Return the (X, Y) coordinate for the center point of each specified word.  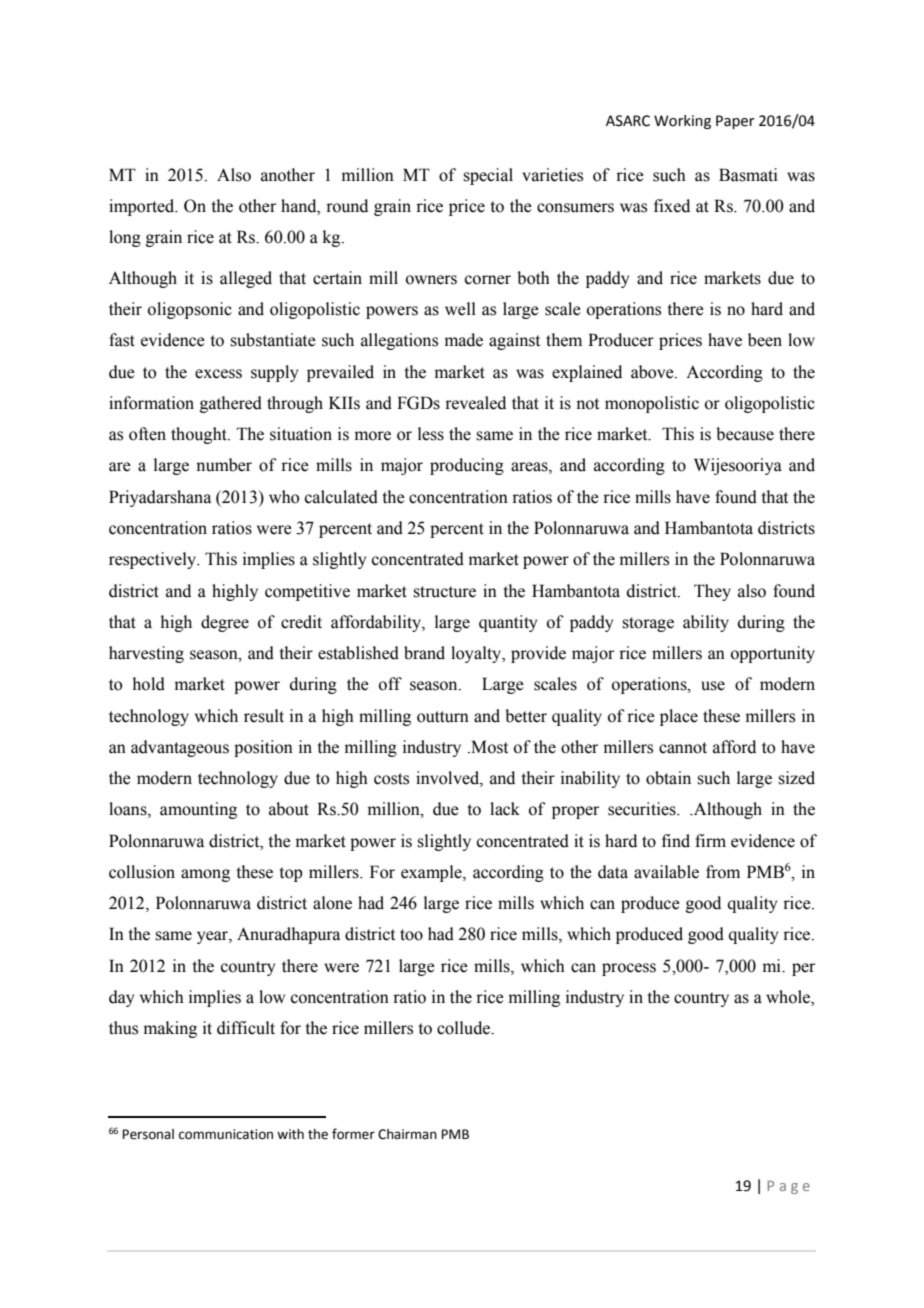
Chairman (407, 1134)
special (488, 176)
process (629, 969)
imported (143, 207)
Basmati (748, 175)
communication (226, 1134)
